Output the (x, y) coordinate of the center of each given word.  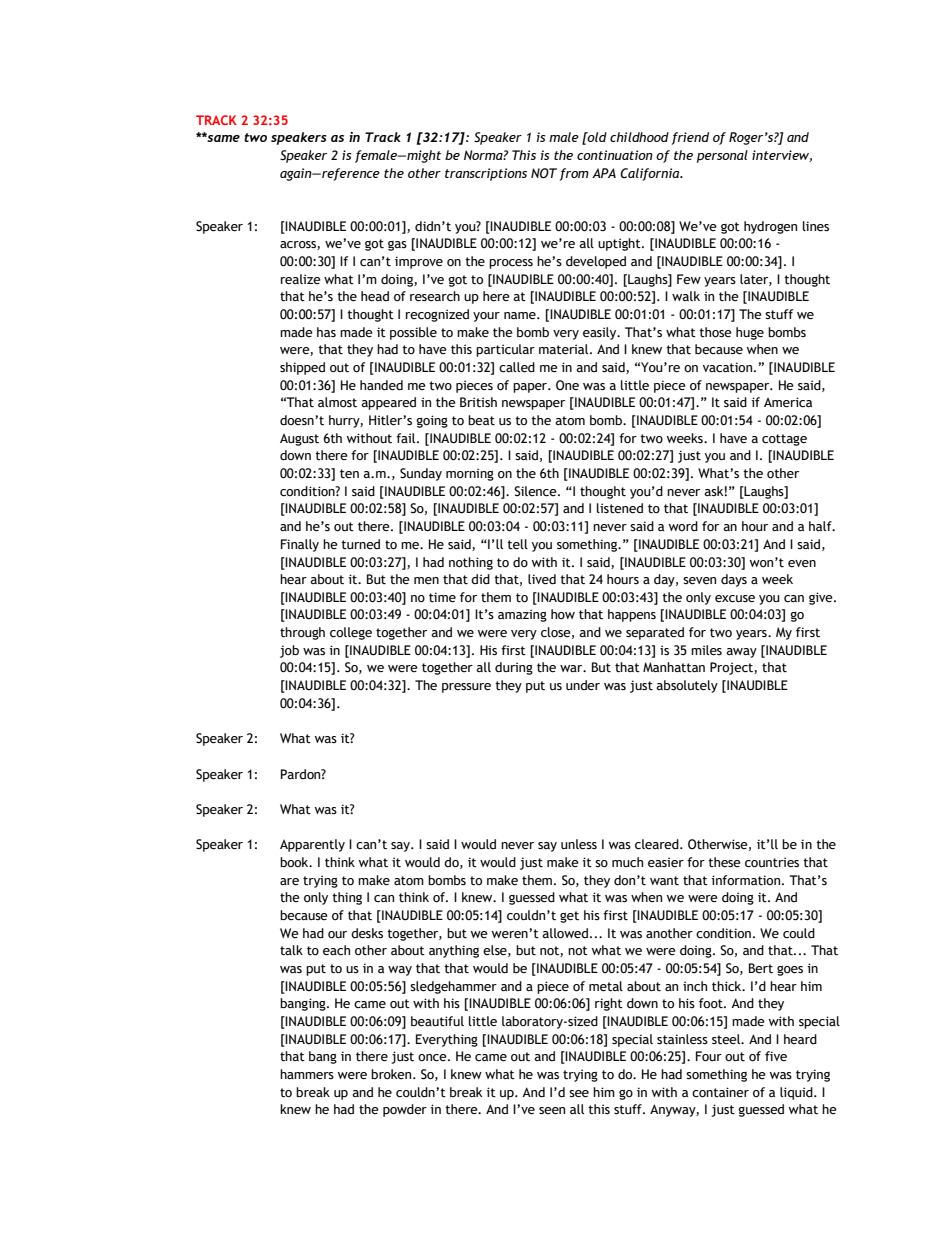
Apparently (312, 845)
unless (579, 844)
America (788, 402)
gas (397, 246)
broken (392, 1074)
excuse (735, 599)
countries (772, 862)
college (351, 633)
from (574, 174)
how (563, 614)
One (567, 385)
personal (722, 156)
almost (337, 402)
